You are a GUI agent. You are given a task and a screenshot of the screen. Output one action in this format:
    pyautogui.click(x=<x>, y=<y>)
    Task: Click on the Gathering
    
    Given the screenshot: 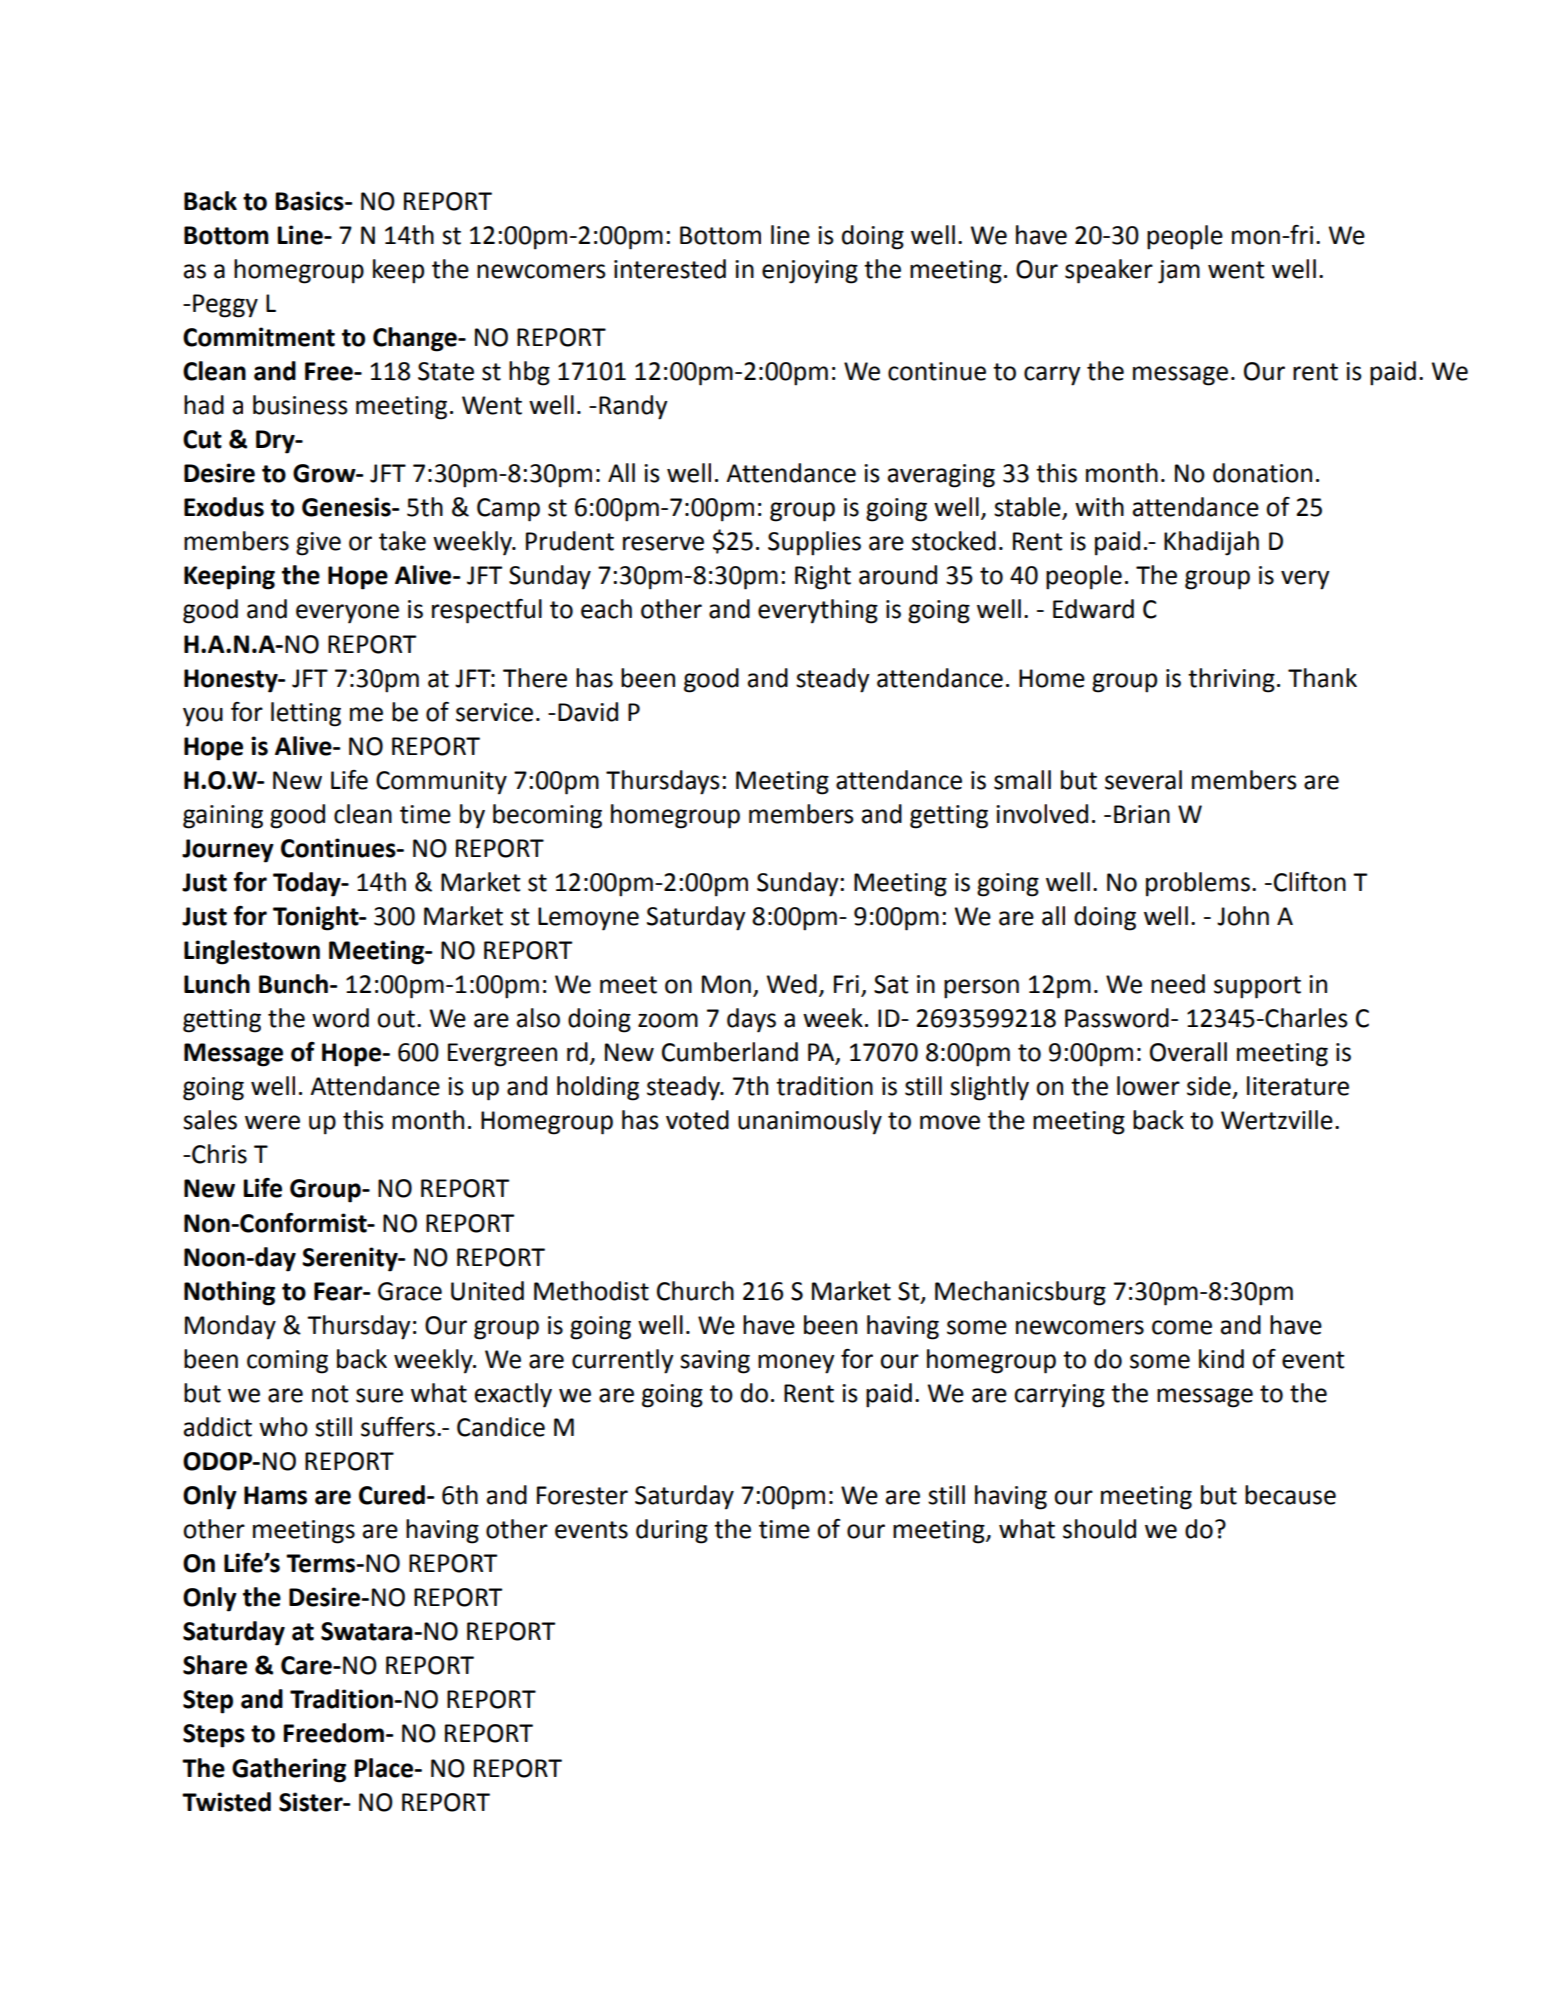 What is the action you would take?
    pyautogui.click(x=289, y=1770)
